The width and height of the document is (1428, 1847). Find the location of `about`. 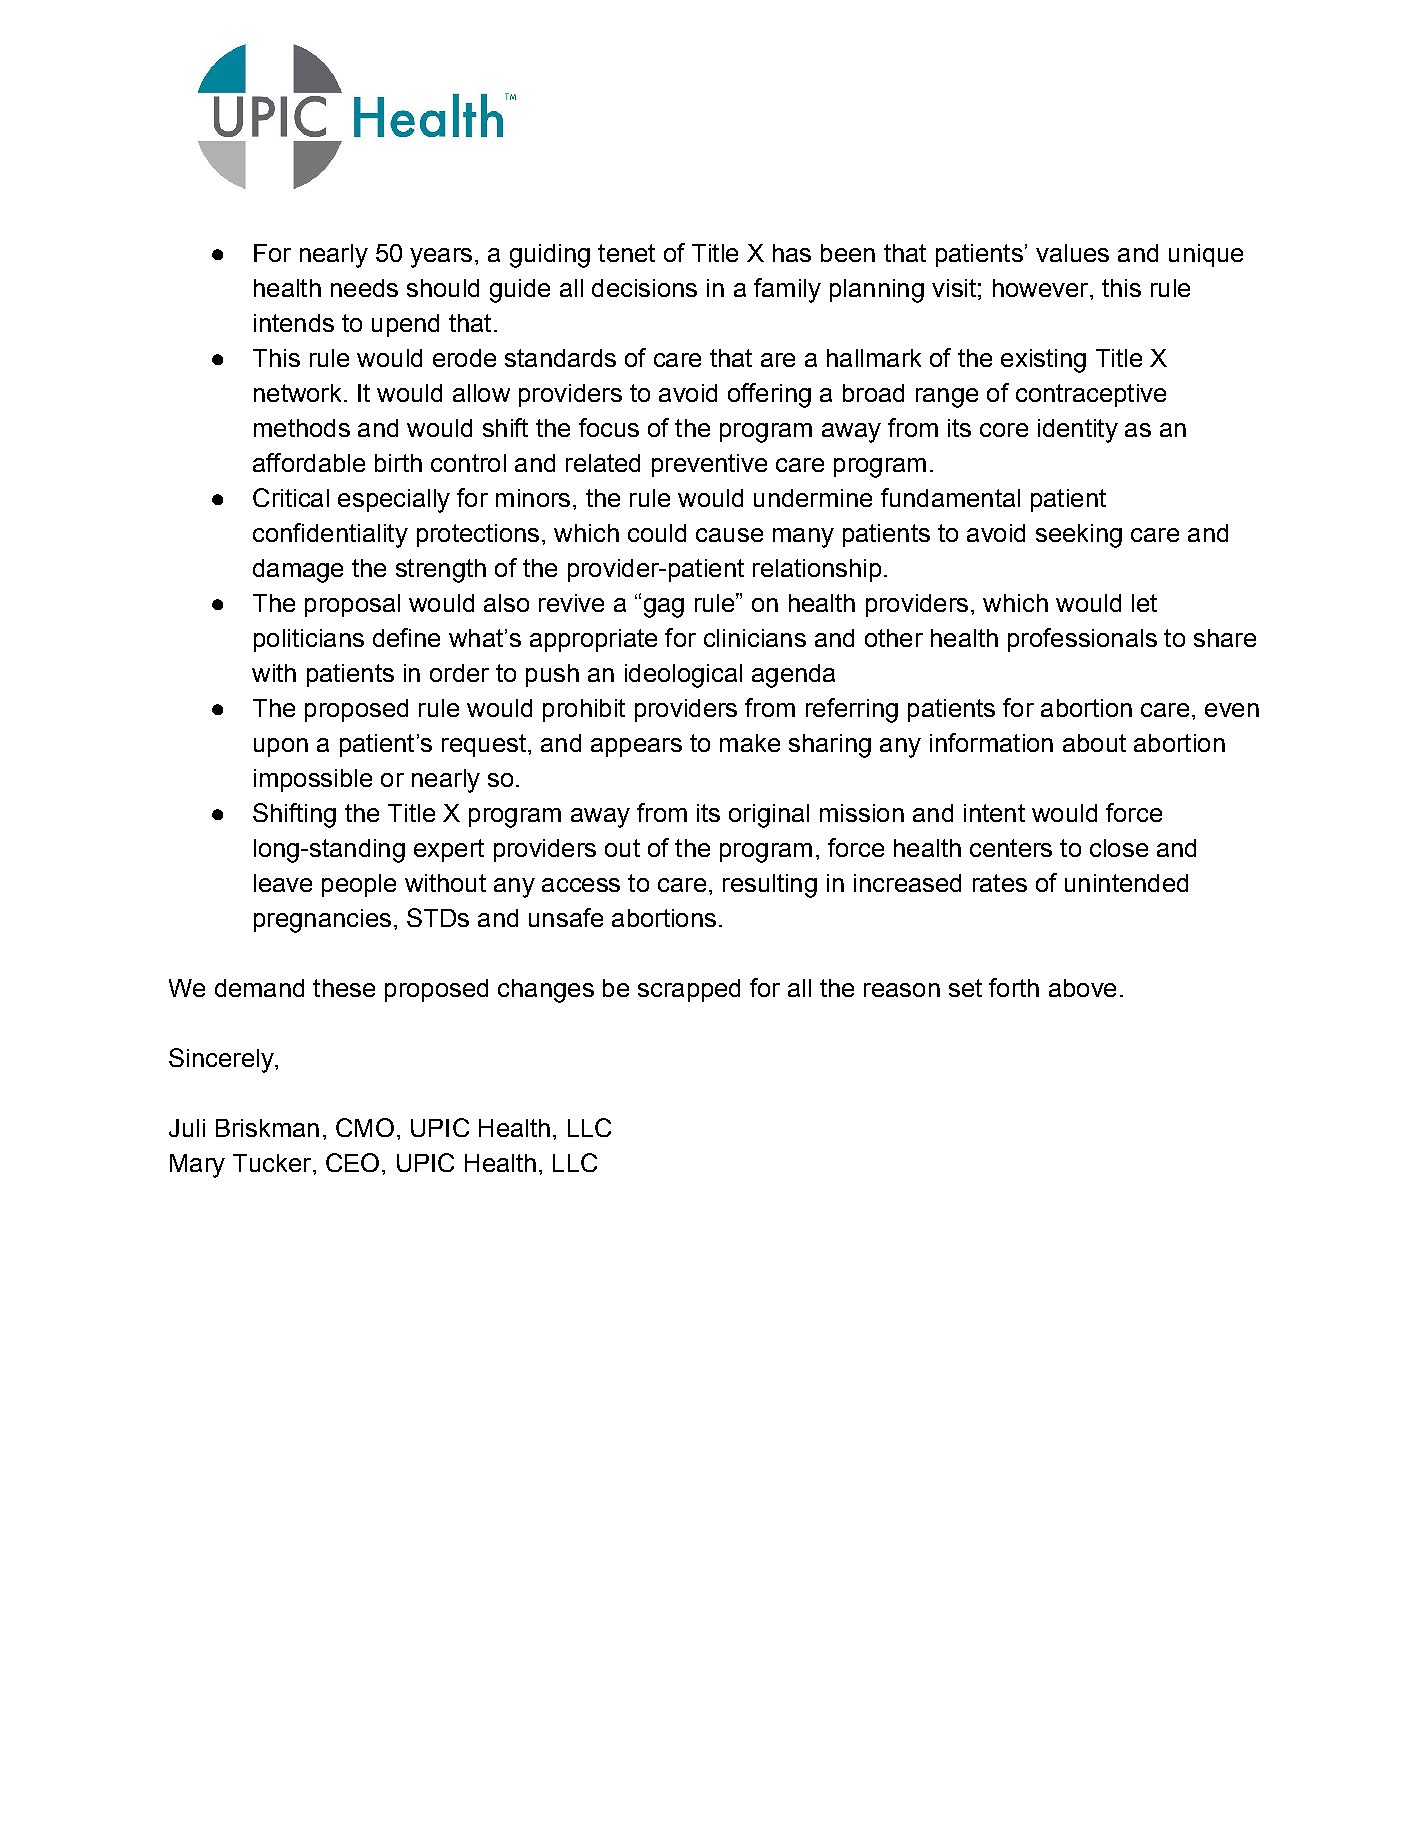

about is located at coordinates (1094, 743).
